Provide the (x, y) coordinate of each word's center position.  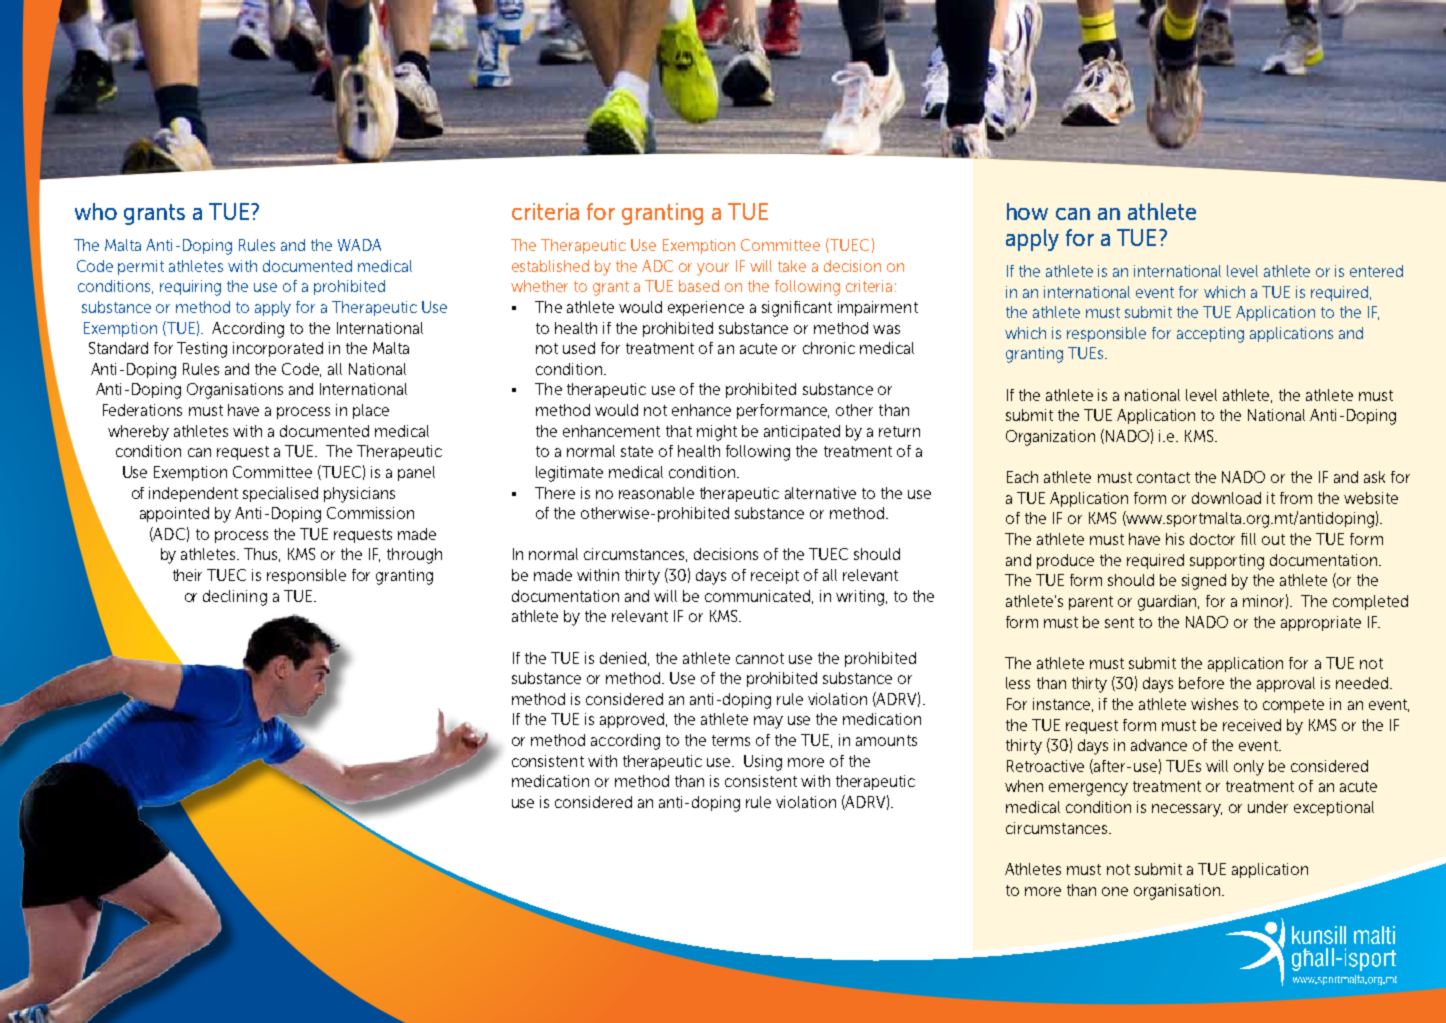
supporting (1227, 562)
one (1115, 891)
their (187, 575)
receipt (775, 576)
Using (763, 763)
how (1027, 211)
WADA (359, 245)
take (792, 266)
